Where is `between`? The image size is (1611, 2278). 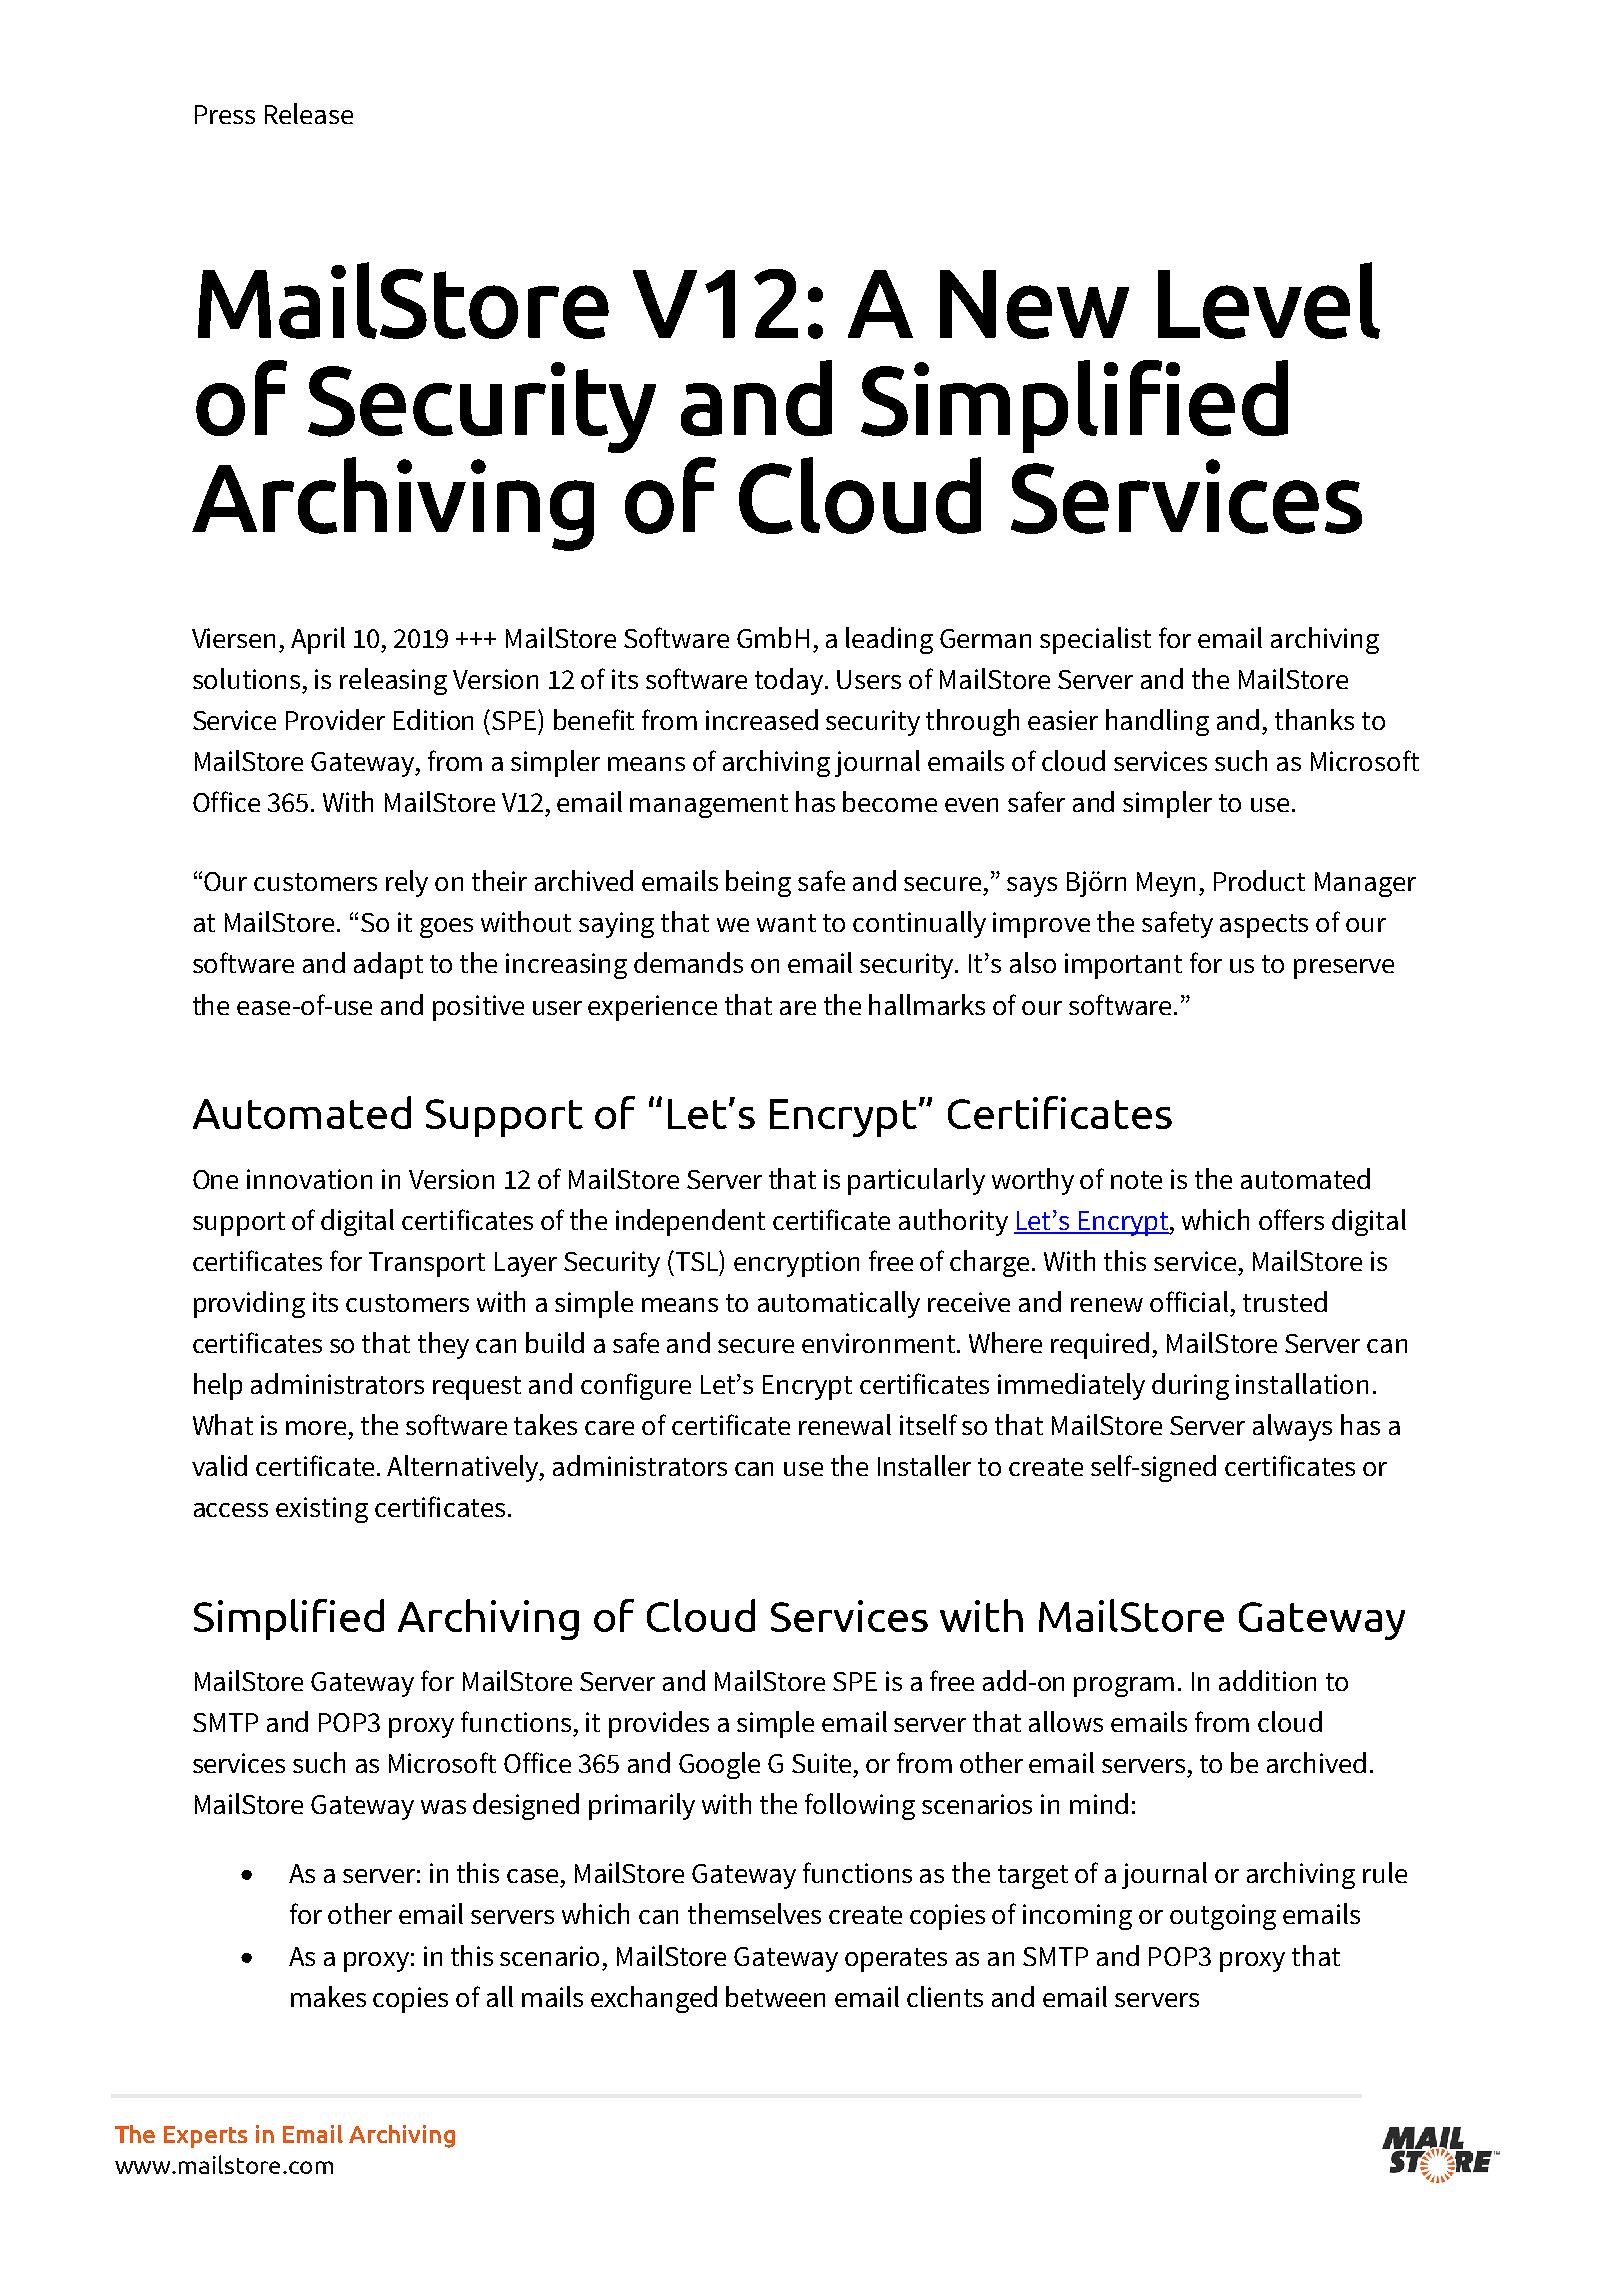 between is located at coordinates (775, 1996).
